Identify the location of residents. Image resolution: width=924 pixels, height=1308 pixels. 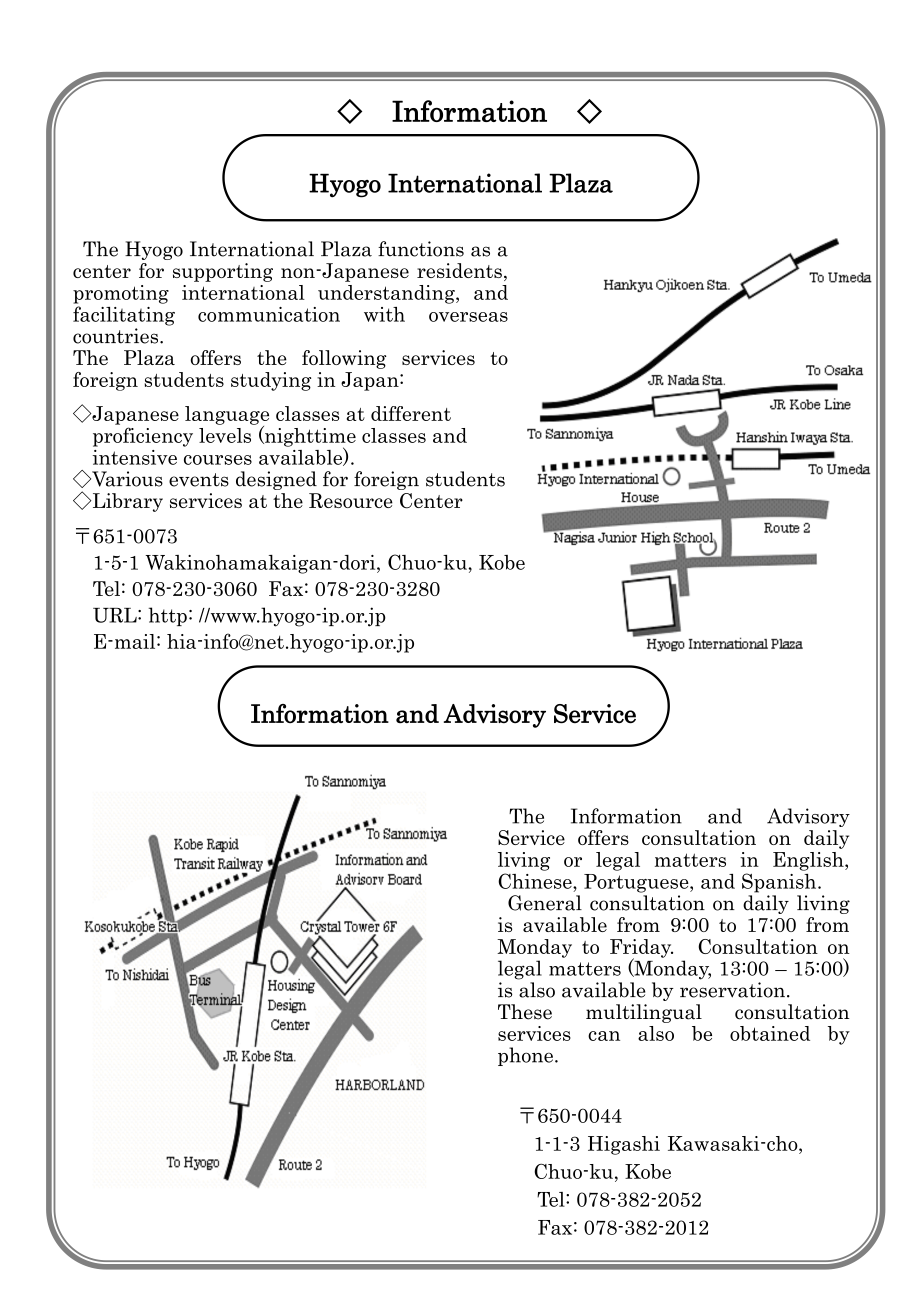
(459, 270).
